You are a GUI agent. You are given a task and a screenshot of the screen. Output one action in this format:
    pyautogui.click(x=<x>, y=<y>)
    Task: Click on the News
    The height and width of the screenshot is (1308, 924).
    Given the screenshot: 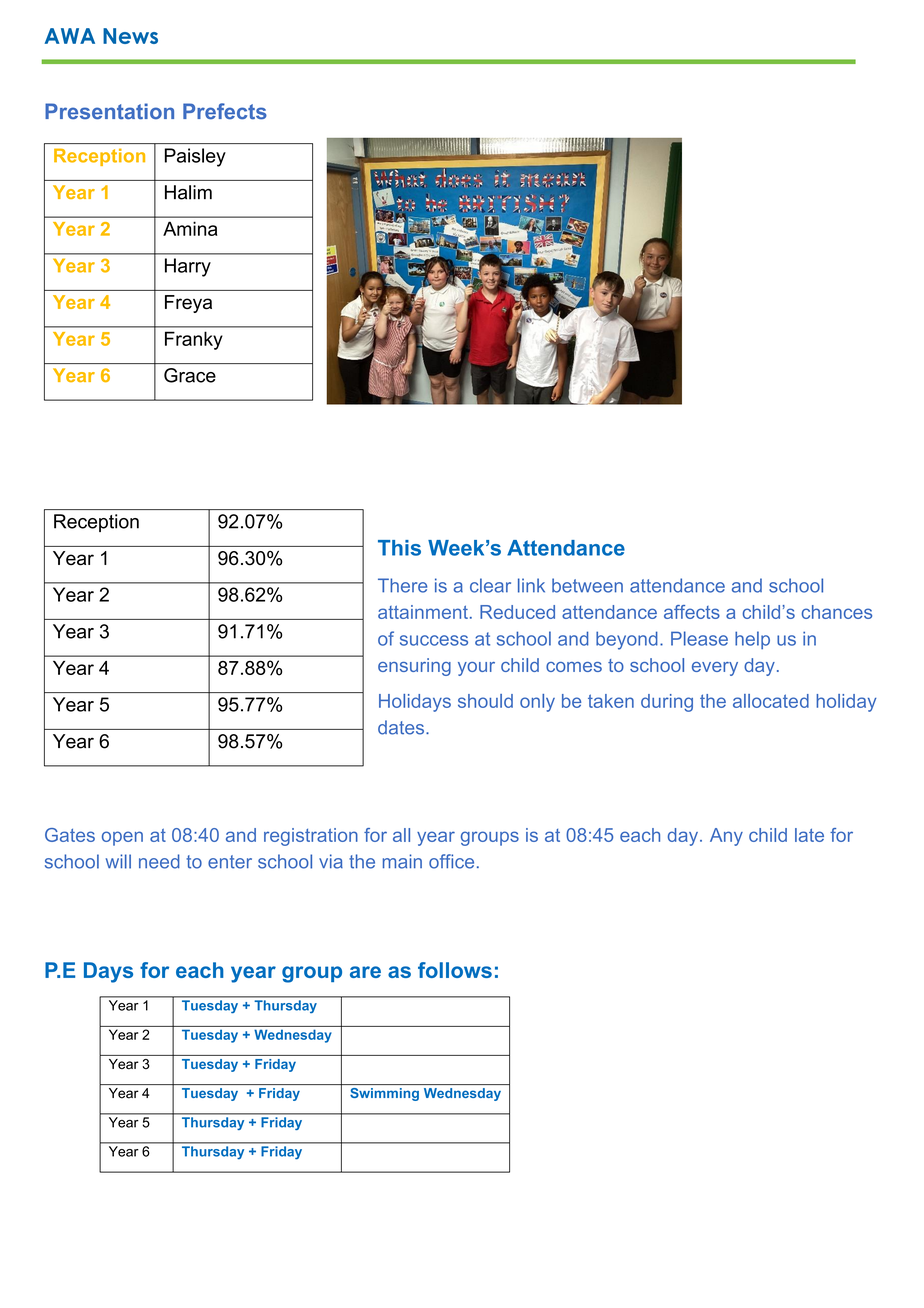 What is the action you would take?
    pyautogui.click(x=130, y=36)
